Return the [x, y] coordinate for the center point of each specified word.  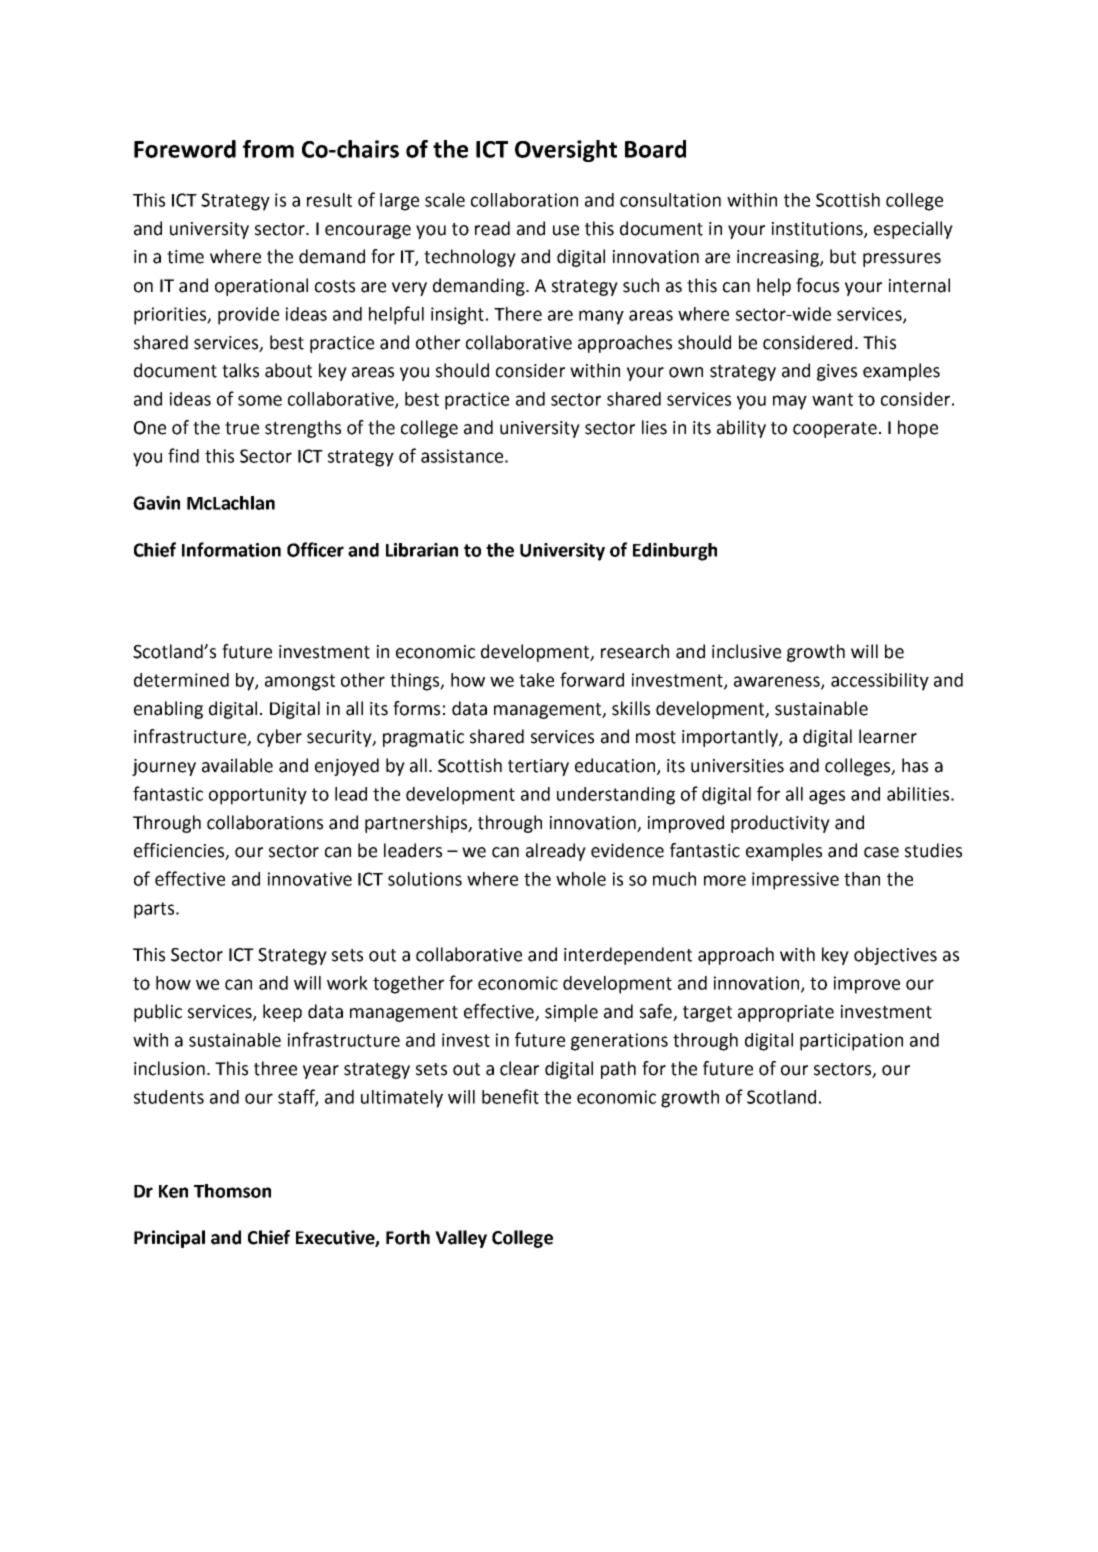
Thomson [232, 1191]
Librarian [422, 550]
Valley [461, 1239]
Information [231, 549]
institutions [818, 230]
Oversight [566, 151]
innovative [310, 879]
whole [581, 879]
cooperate [835, 430]
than [862, 879]
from [268, 149]
